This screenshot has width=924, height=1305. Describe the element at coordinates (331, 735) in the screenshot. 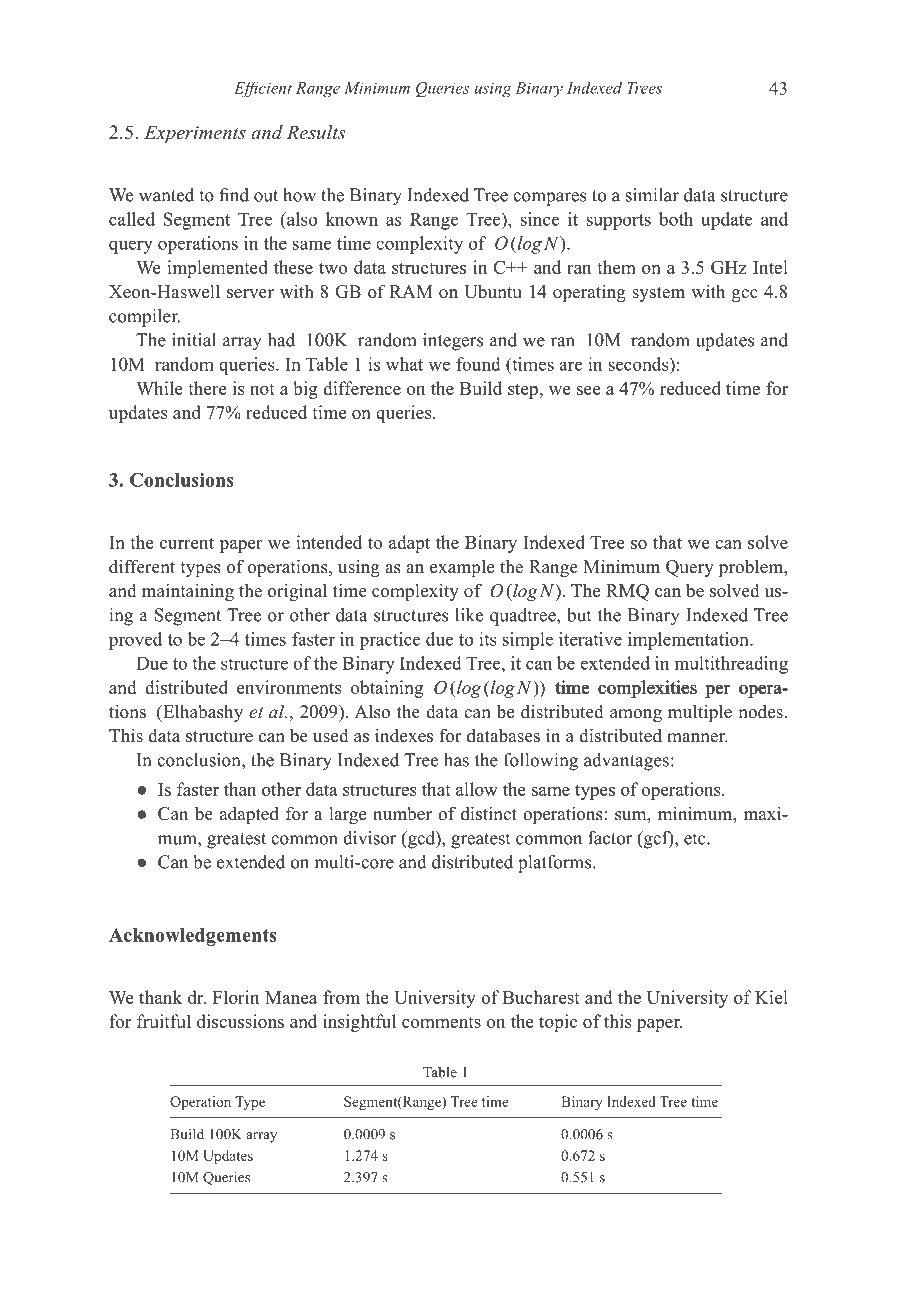

I see `used` at that location.
